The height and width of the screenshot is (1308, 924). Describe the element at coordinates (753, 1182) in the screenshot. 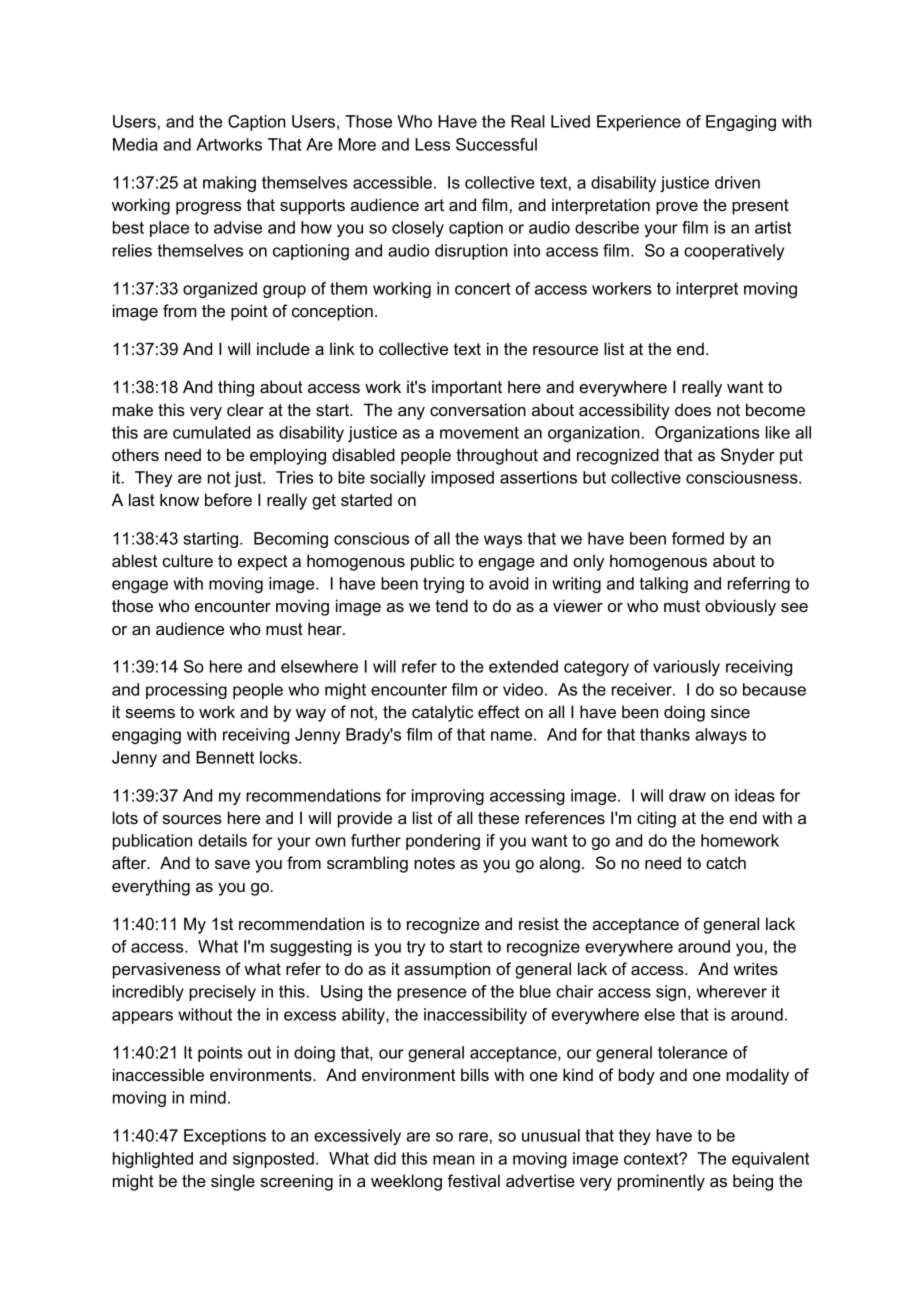

I see `being` at that location.
